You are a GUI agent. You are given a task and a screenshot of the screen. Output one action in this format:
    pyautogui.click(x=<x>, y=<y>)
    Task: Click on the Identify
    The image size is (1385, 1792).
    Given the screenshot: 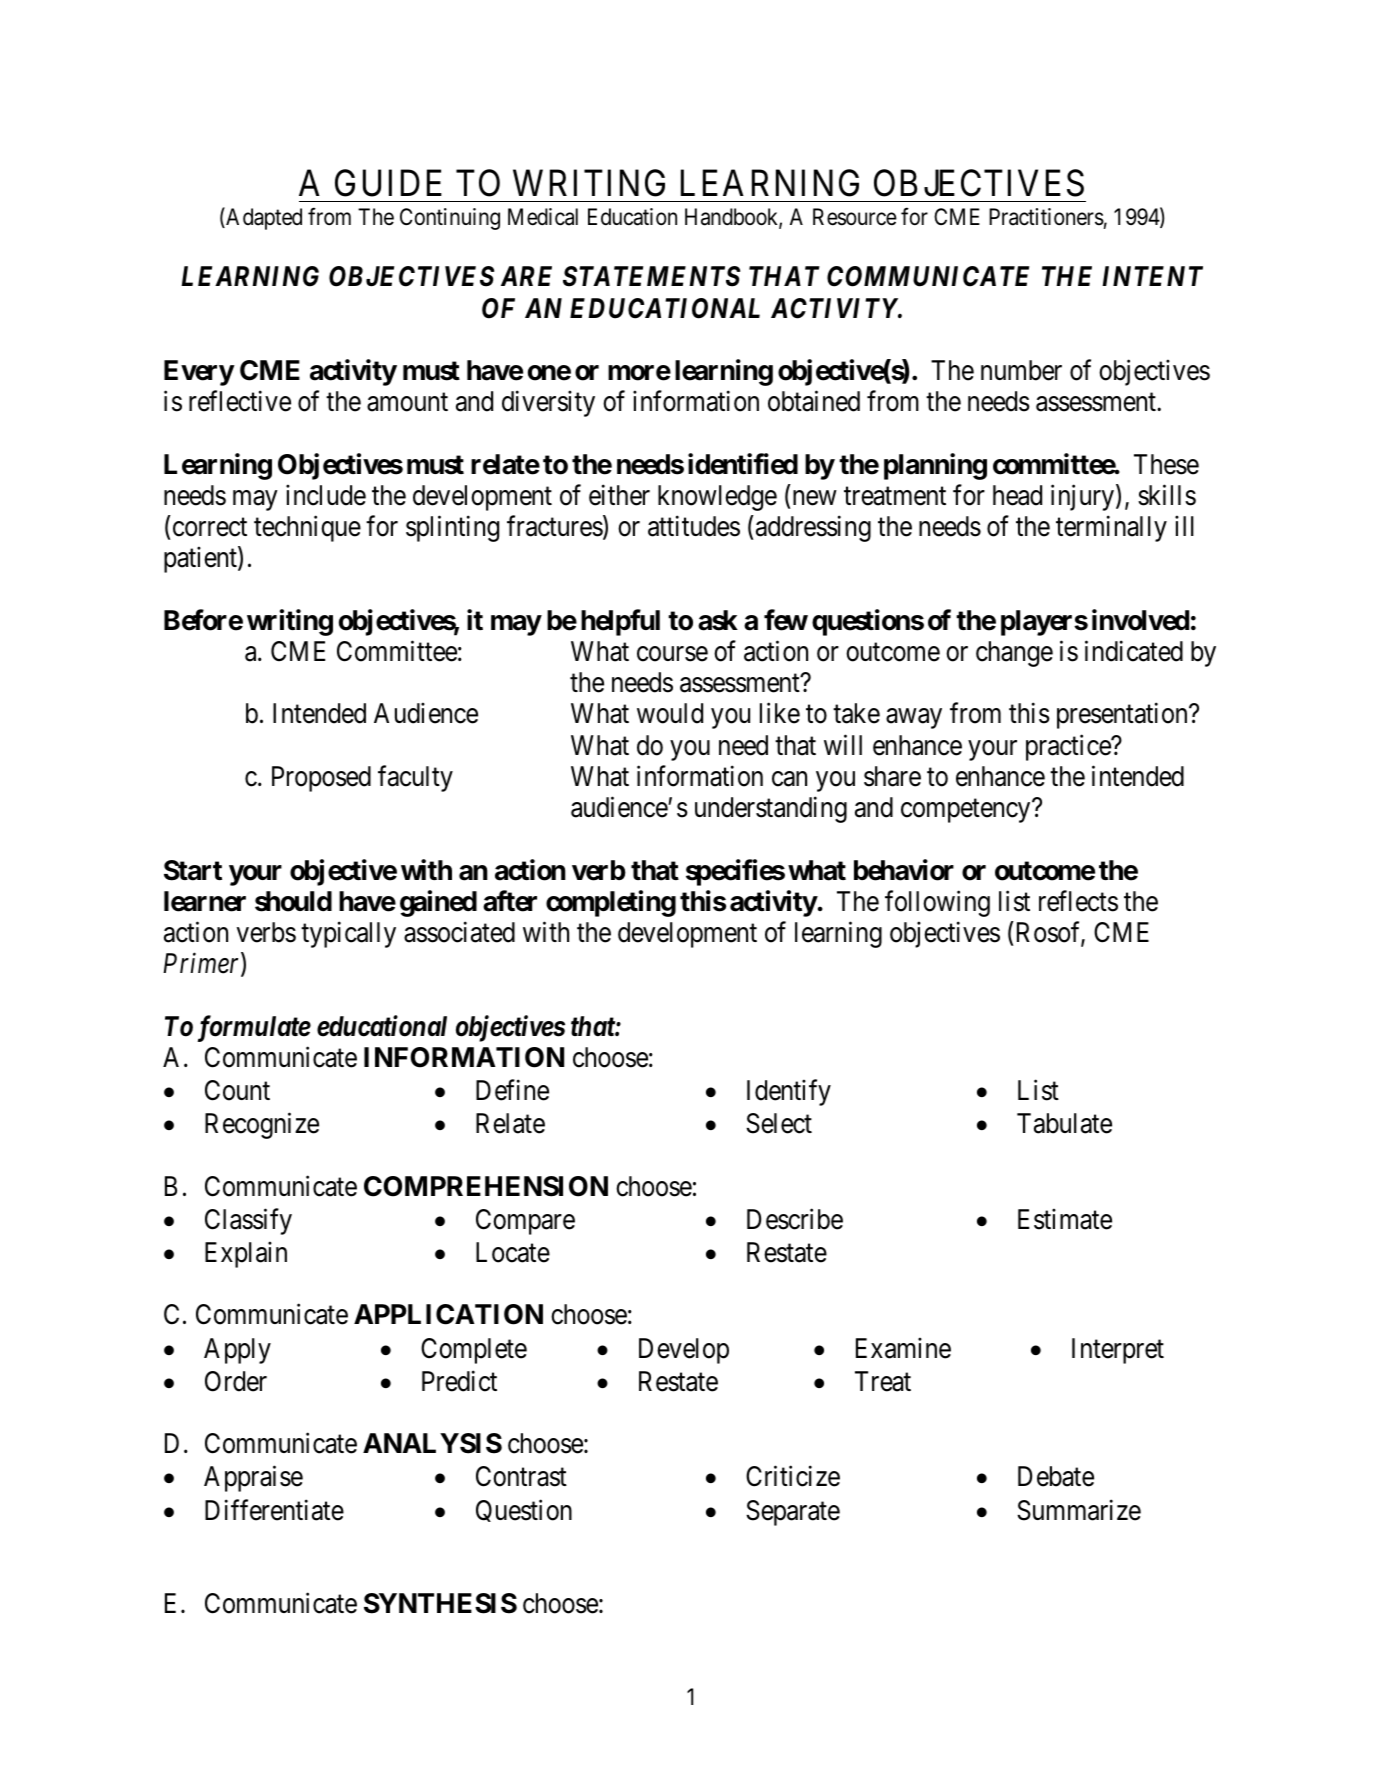 What is the action you would take?
    pyautogui.click(x=789, y=1093)
